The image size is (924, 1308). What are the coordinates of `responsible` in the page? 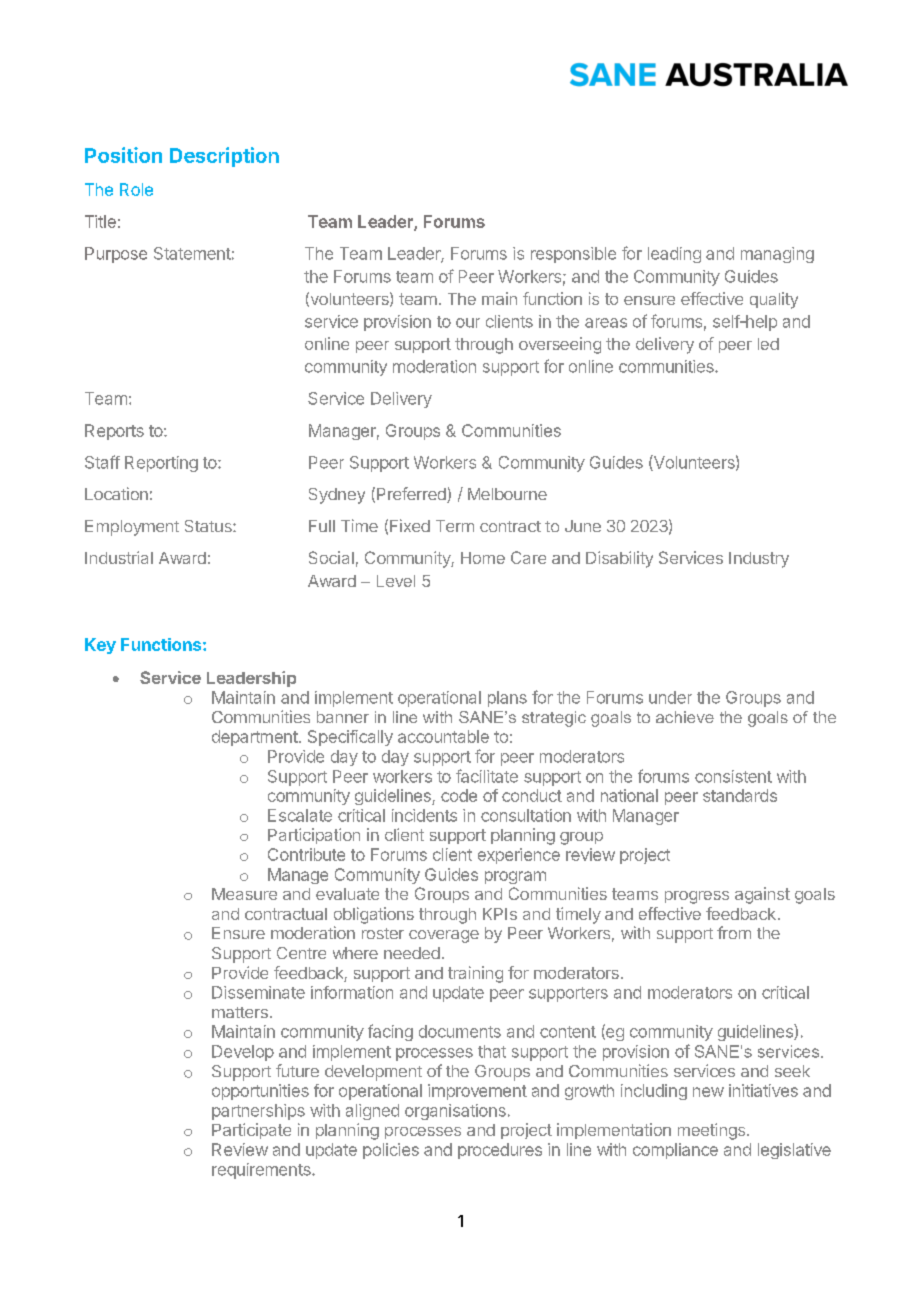 It's located at (573, 255).
